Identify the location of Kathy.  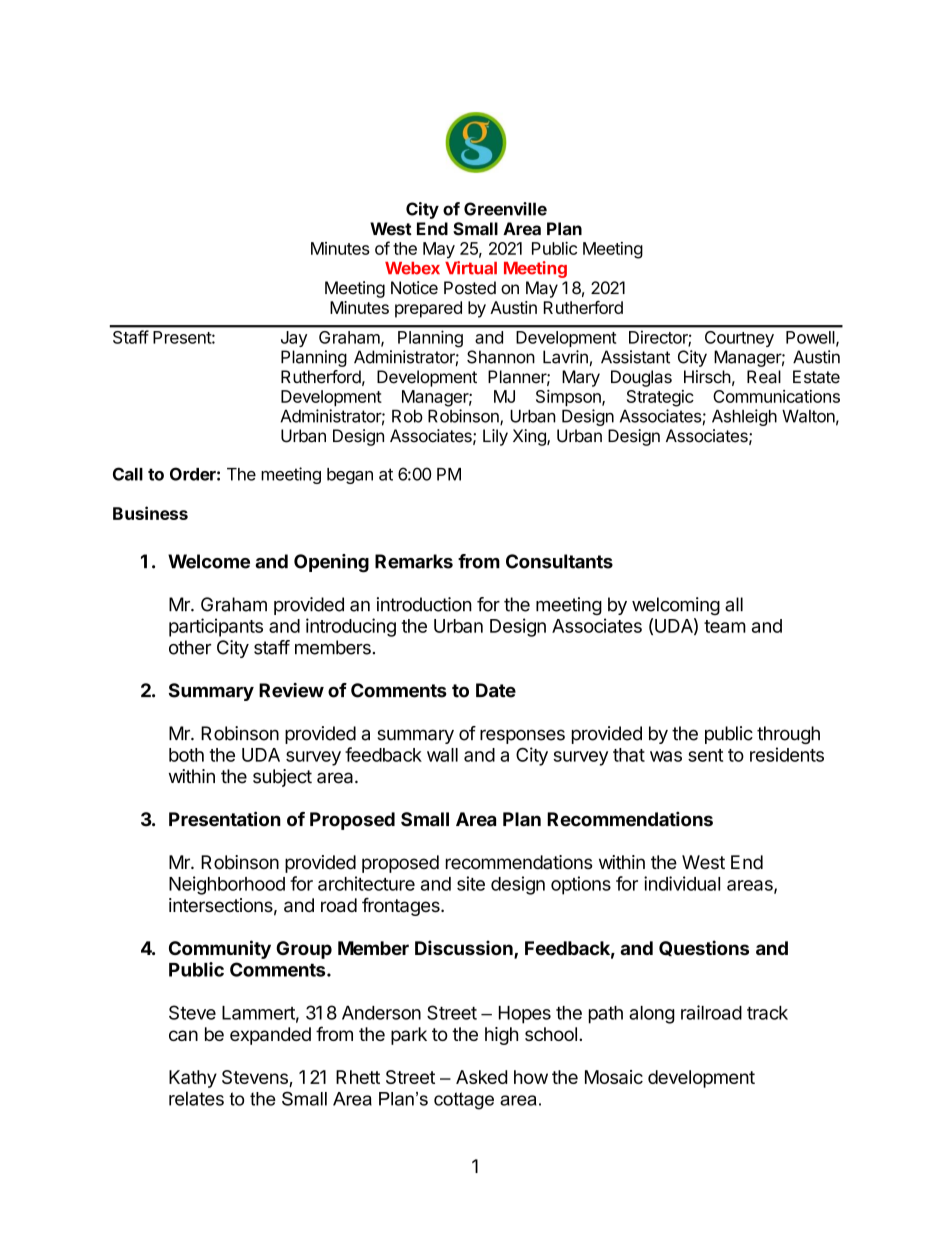
(193, 1079).
